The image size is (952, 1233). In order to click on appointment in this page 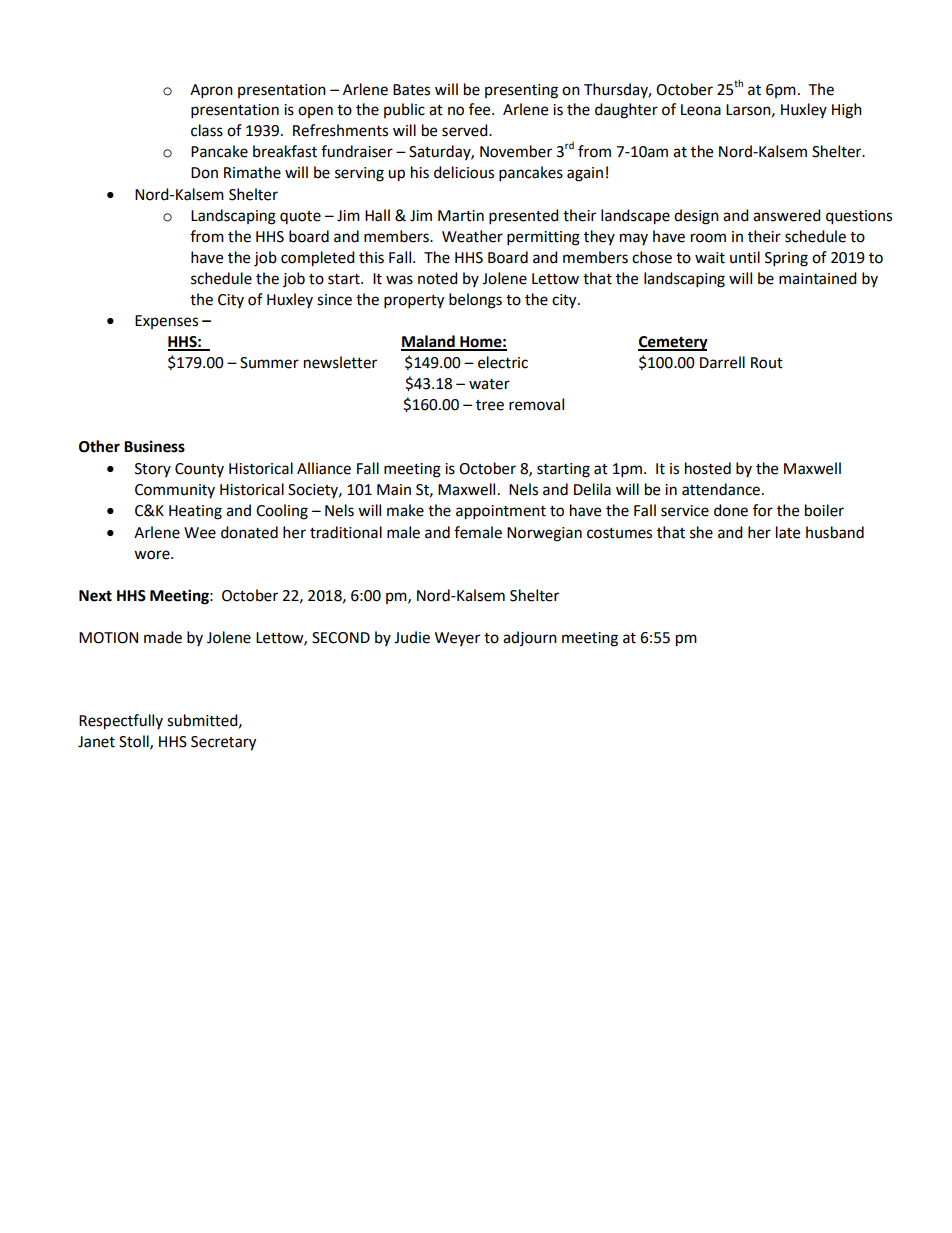, I will do `click(501, 512)`.
